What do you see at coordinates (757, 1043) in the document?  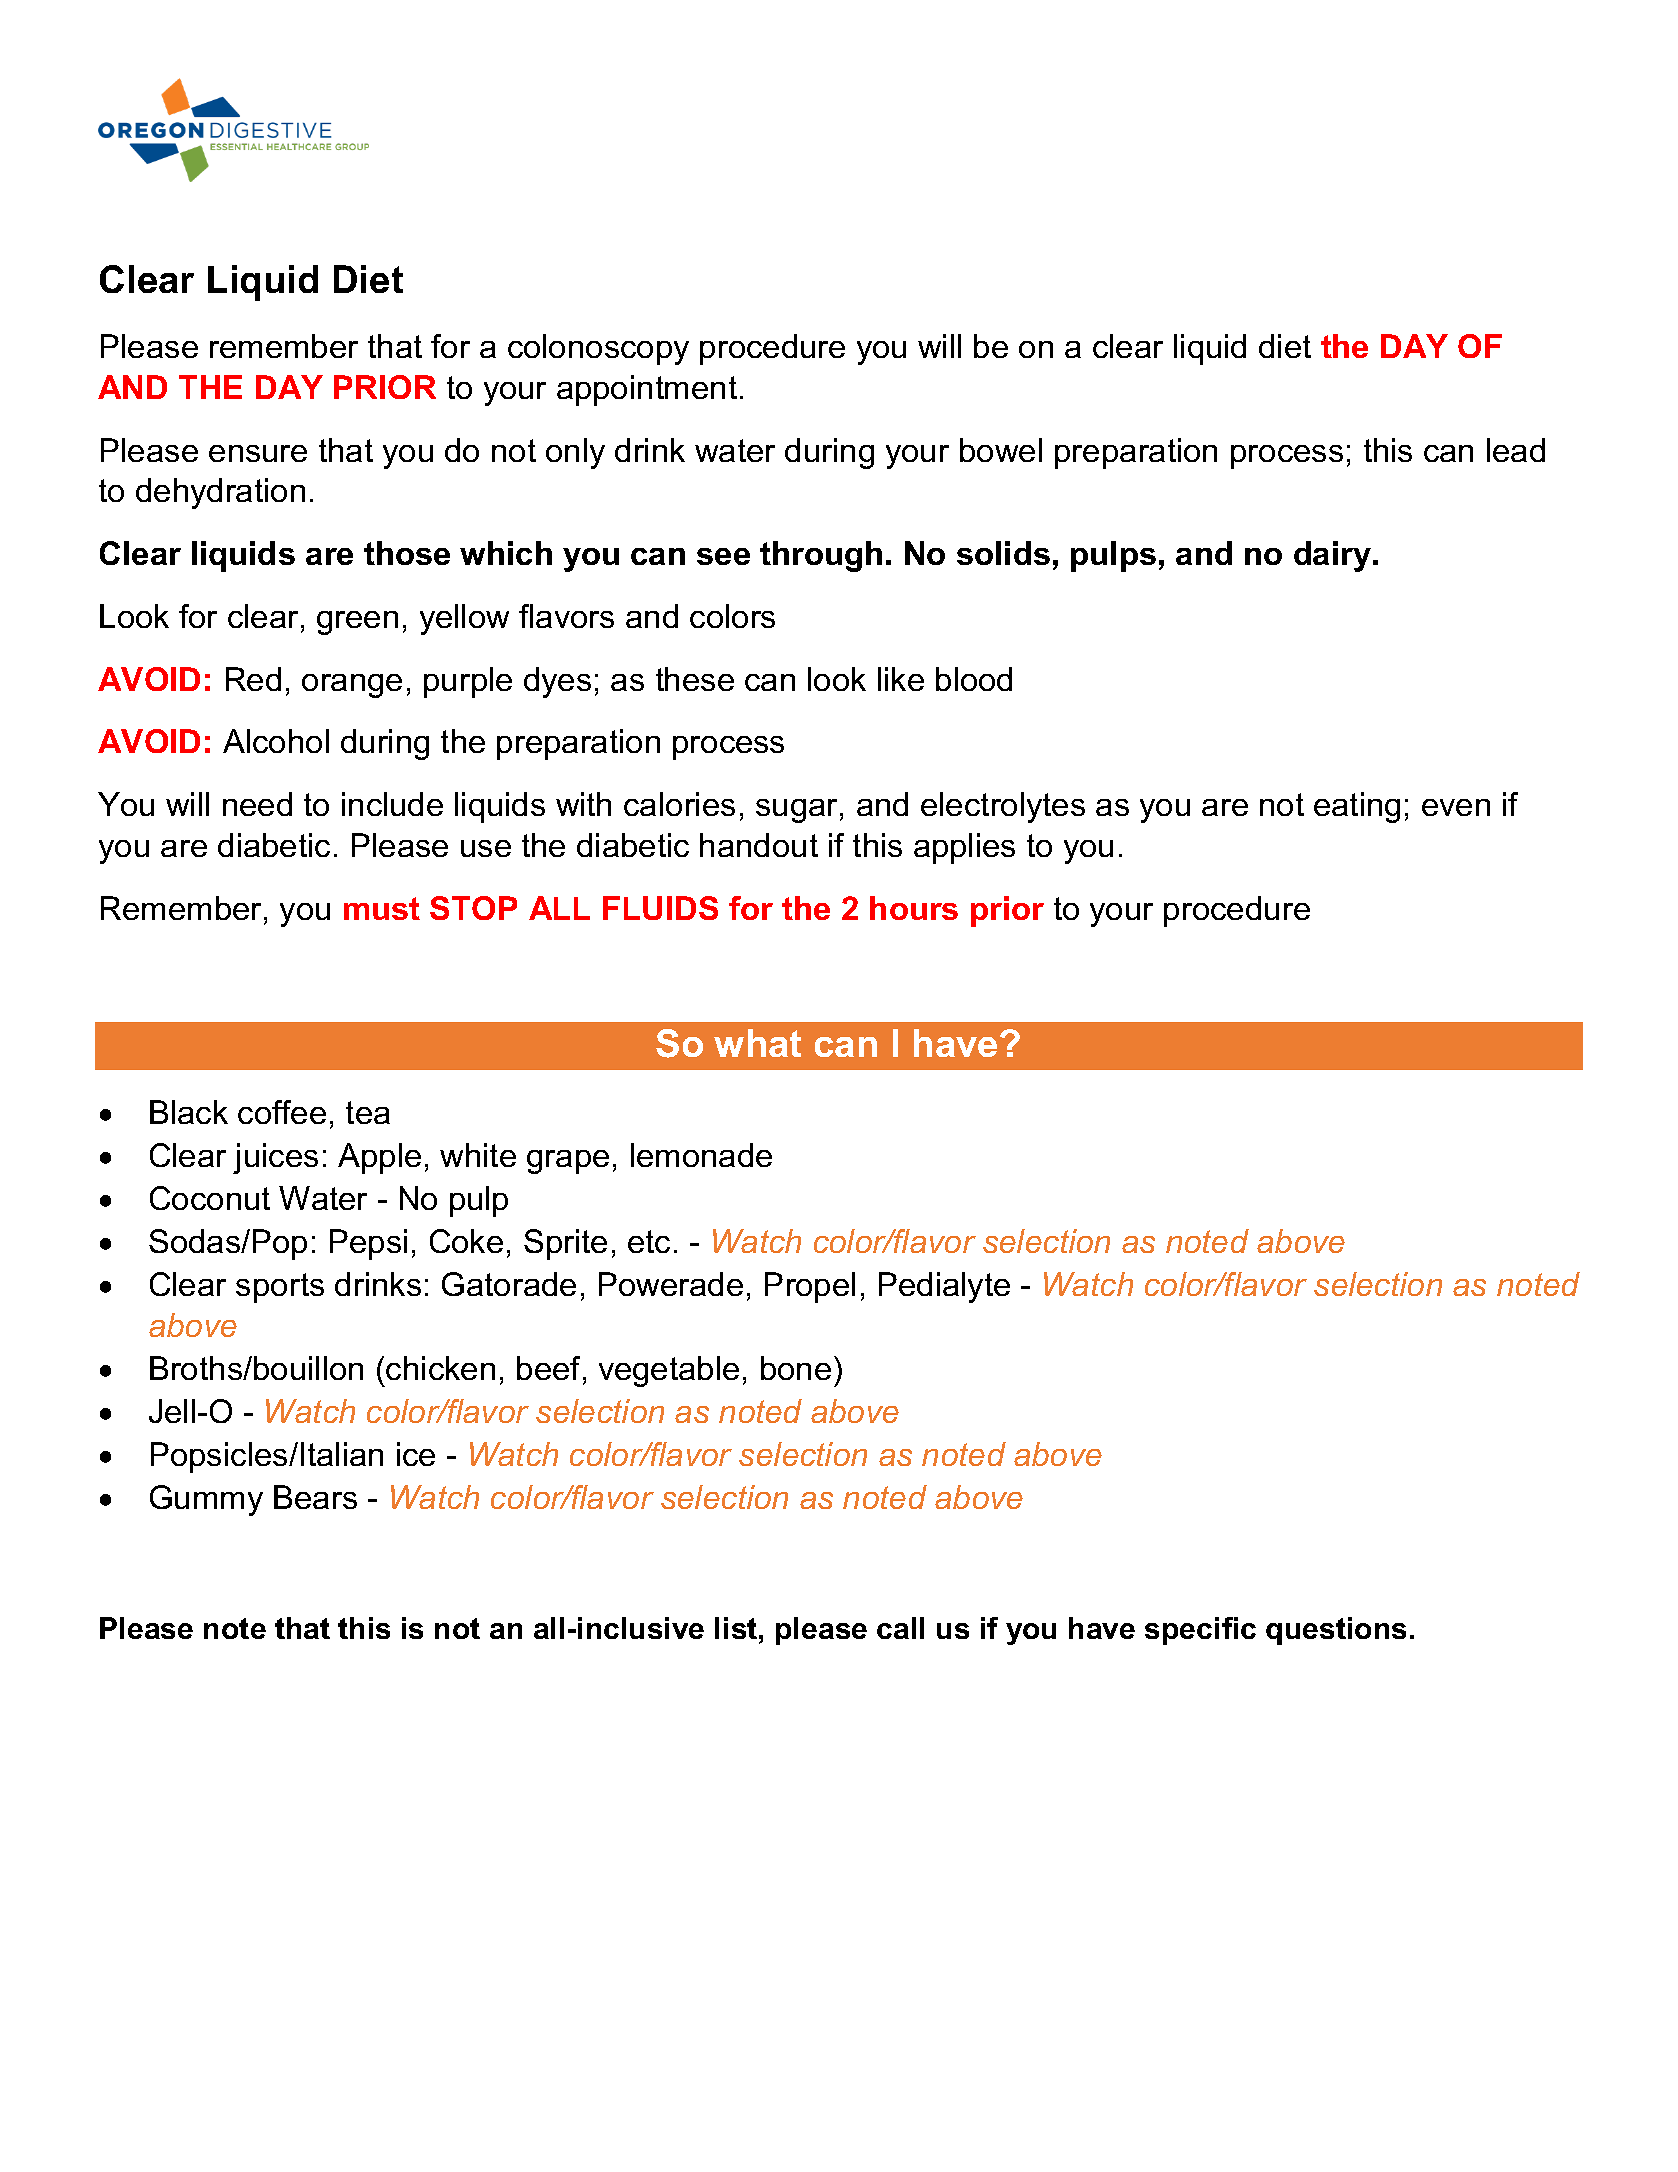 I see `what` at bounding box center [757, 1043].
